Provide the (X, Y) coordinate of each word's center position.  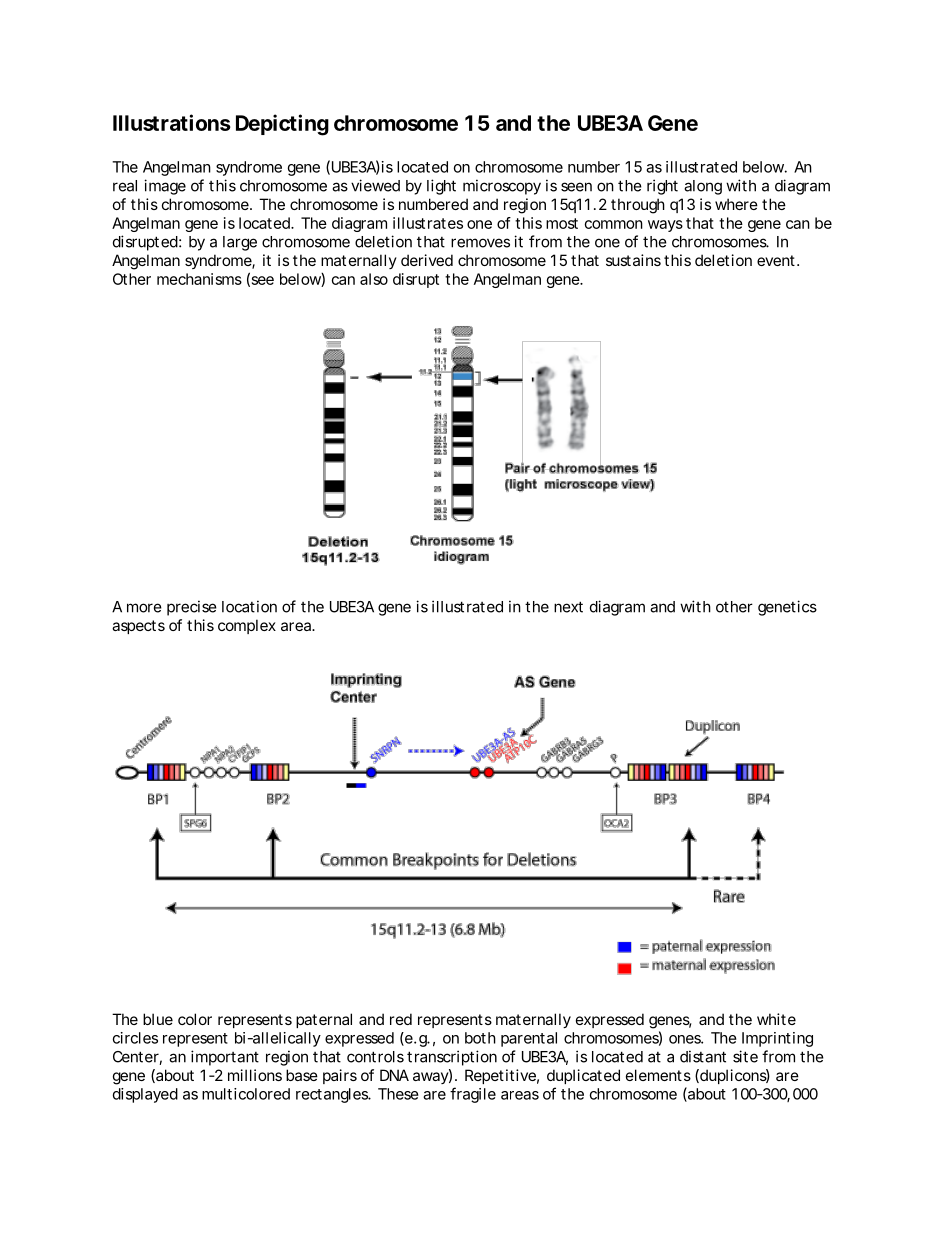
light (441, 187)
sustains (633, 260)
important (225, 1058)
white (776, 1019)
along (703, 187)
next (568, 607)
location (249, 606)
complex (247, 626)
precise (192, 608)
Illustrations (172, 122)
